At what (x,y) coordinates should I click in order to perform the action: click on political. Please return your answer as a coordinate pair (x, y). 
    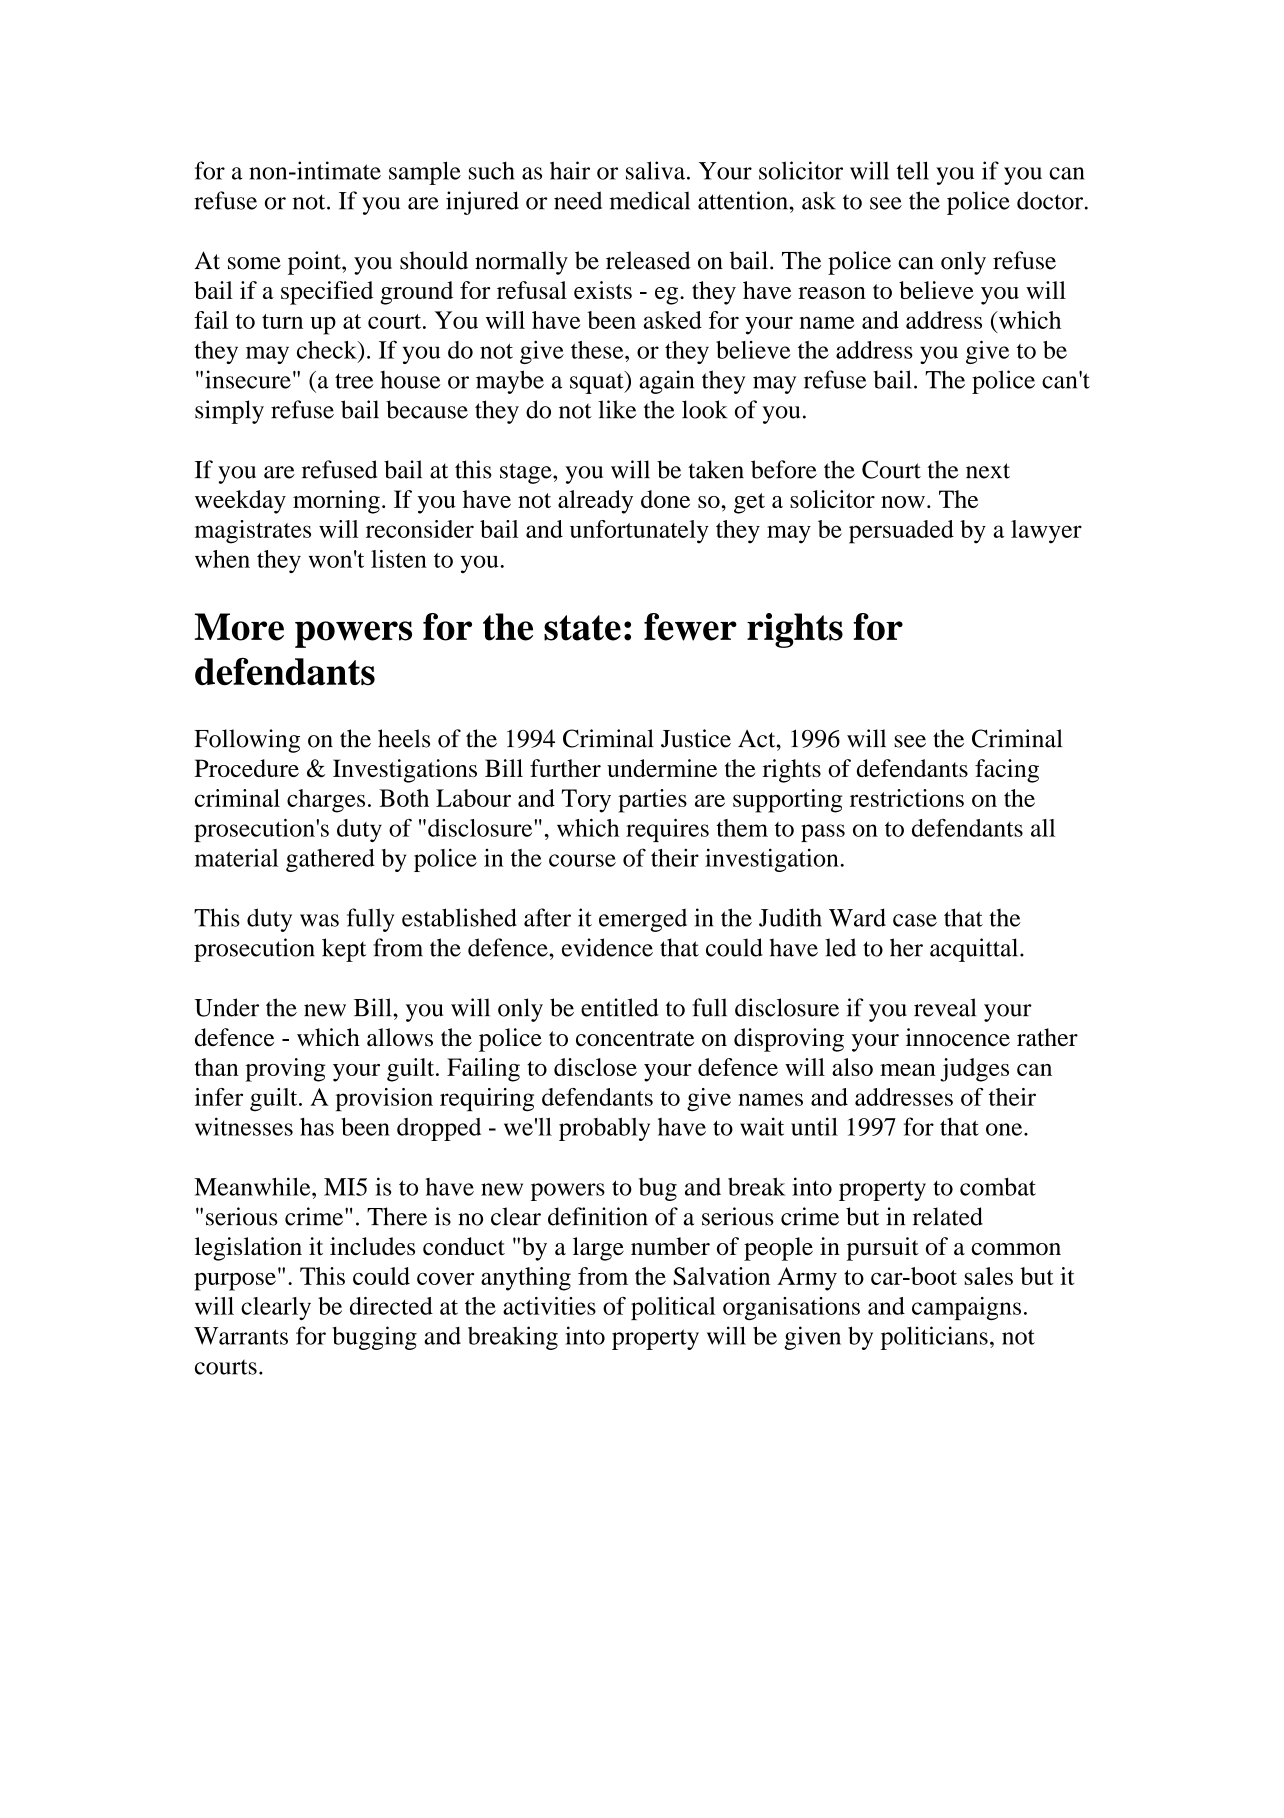
    Looking at the image, I should click on (673, 1308).
